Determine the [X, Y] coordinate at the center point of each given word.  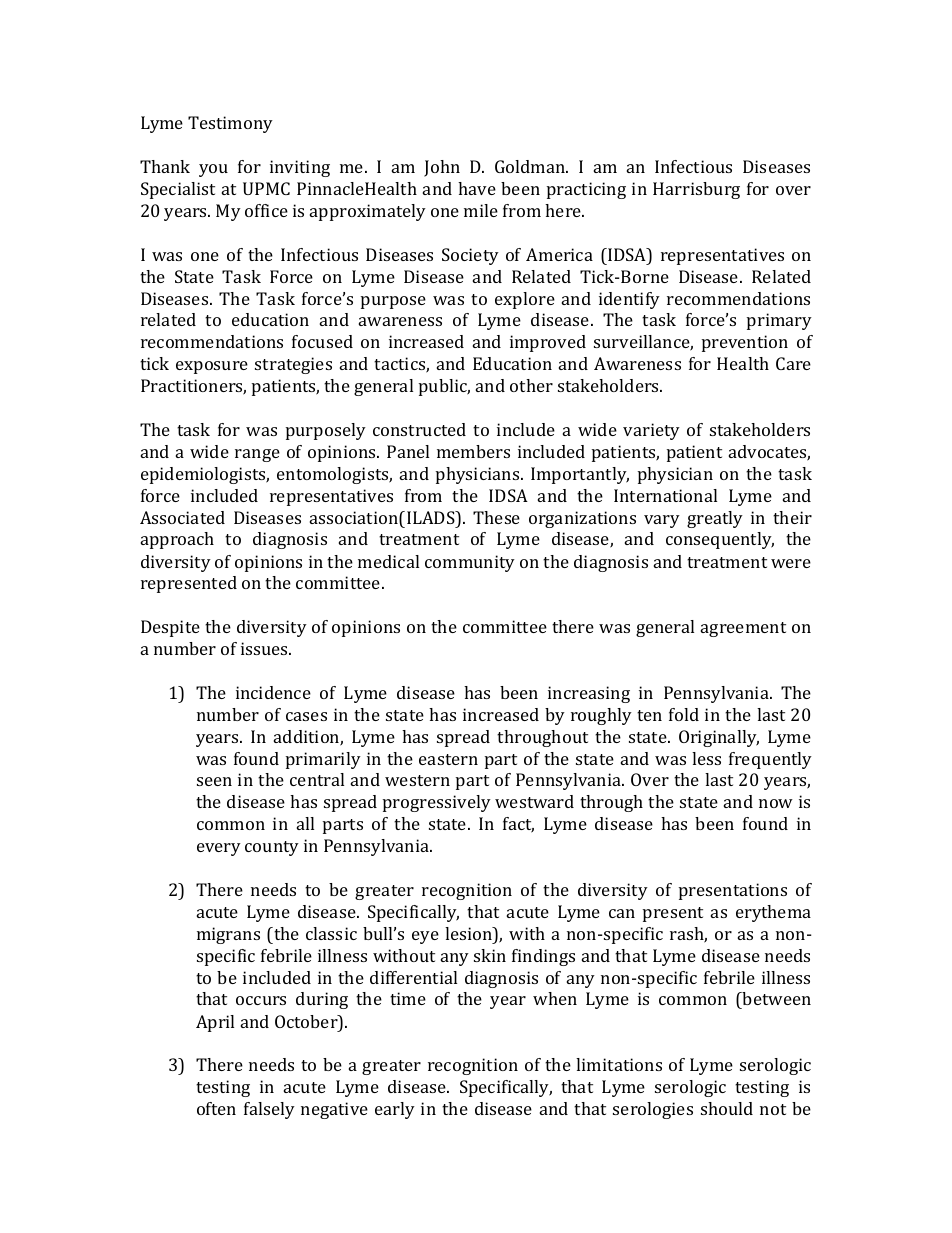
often [216, 1108]
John [442, 168]
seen [214, 781]
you [213, 170]
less [706, 758]
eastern [448, 759]
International [665, 495]
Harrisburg [696, 190]
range [257, 455]
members [473, 451]
